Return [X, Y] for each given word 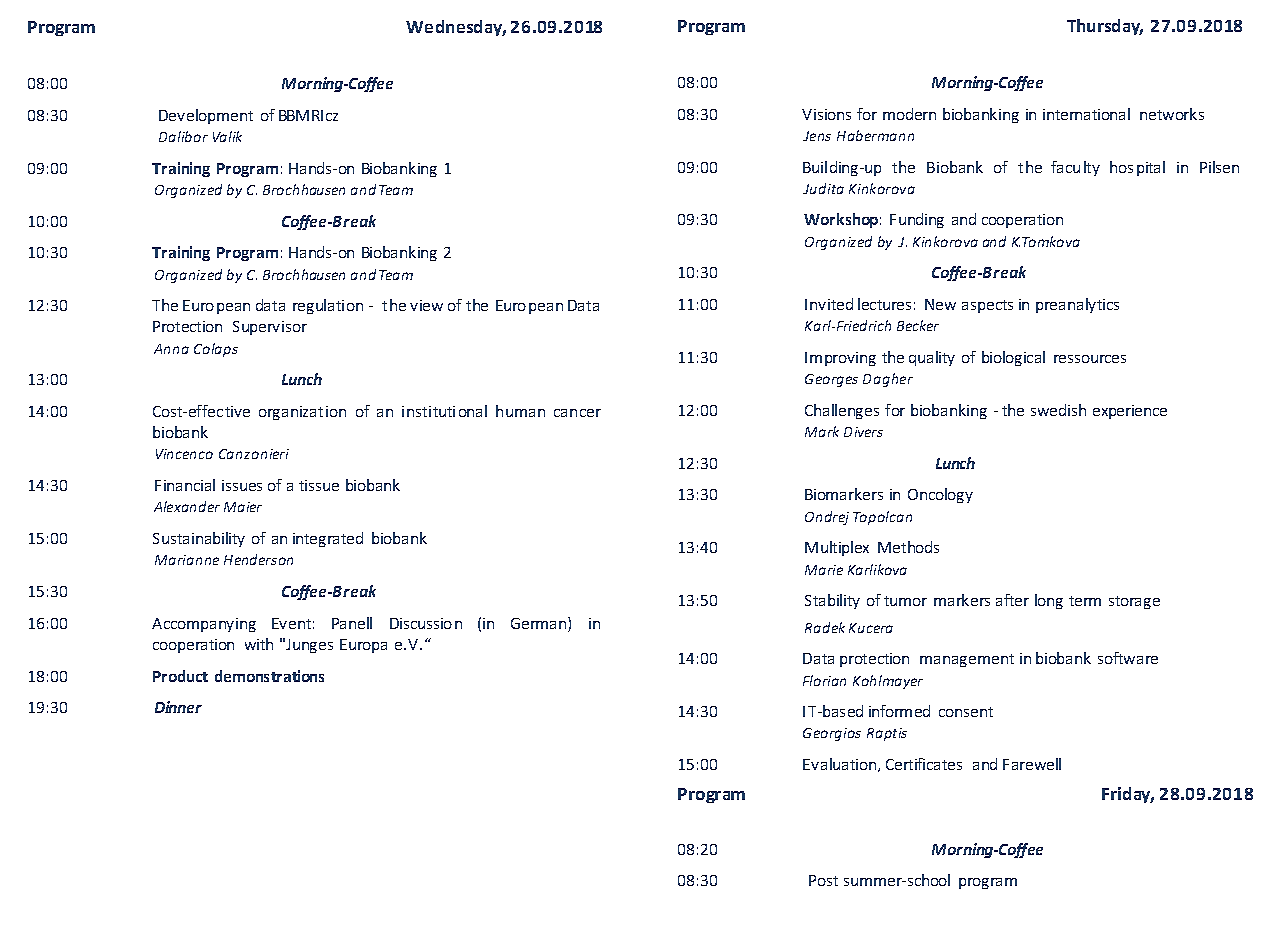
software [1128, 658]
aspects [987, 306]
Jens [817, 136]
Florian [824, 680]
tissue [319, 485]
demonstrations [269, 676]
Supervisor [270, 328]
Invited [829, 304]
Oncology [940, 495]
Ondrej [827, 518]
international [1086, 114]
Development [206, 116]
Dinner [178, 707]
